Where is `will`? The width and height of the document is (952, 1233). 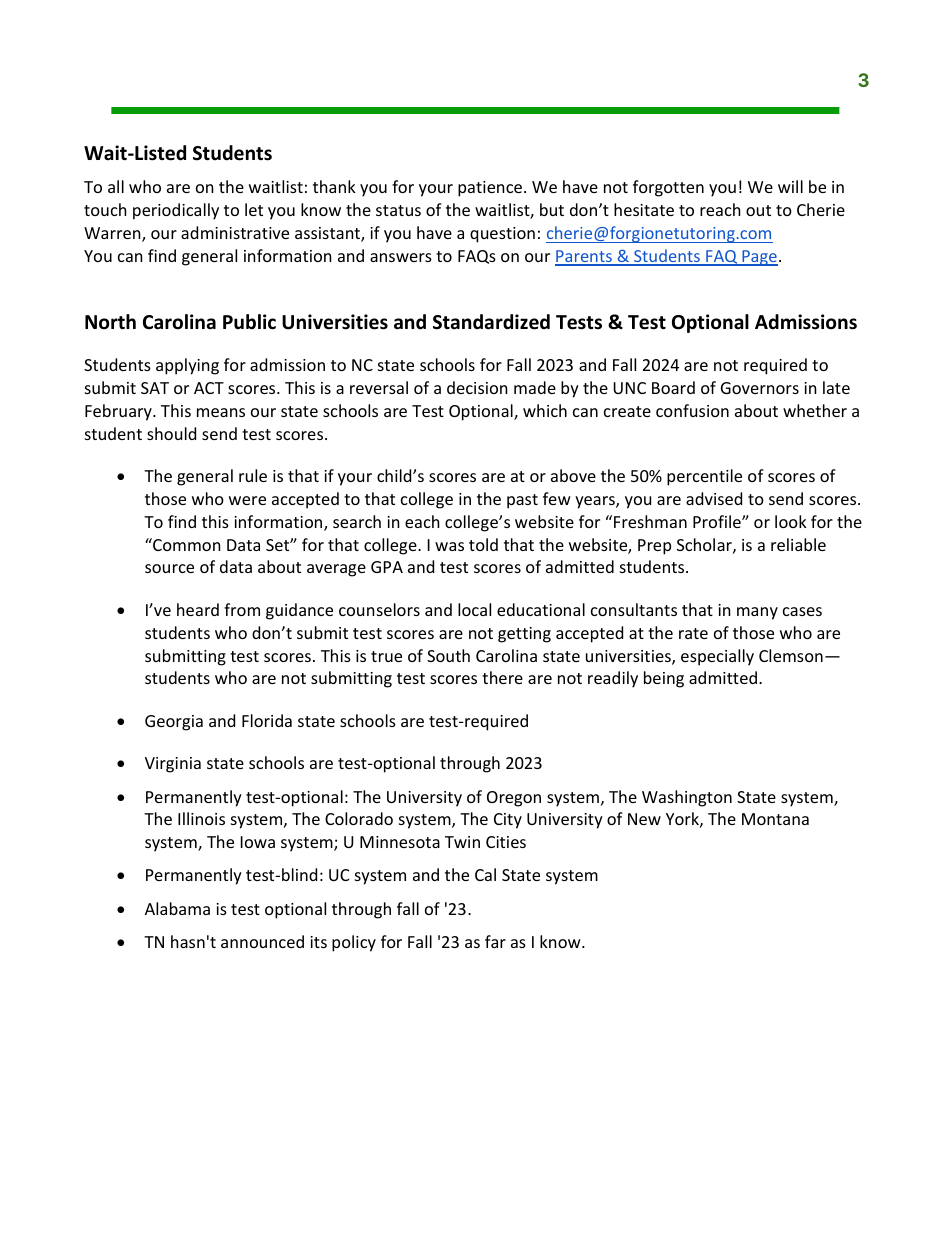
will is located at coordinates (790, 186).
